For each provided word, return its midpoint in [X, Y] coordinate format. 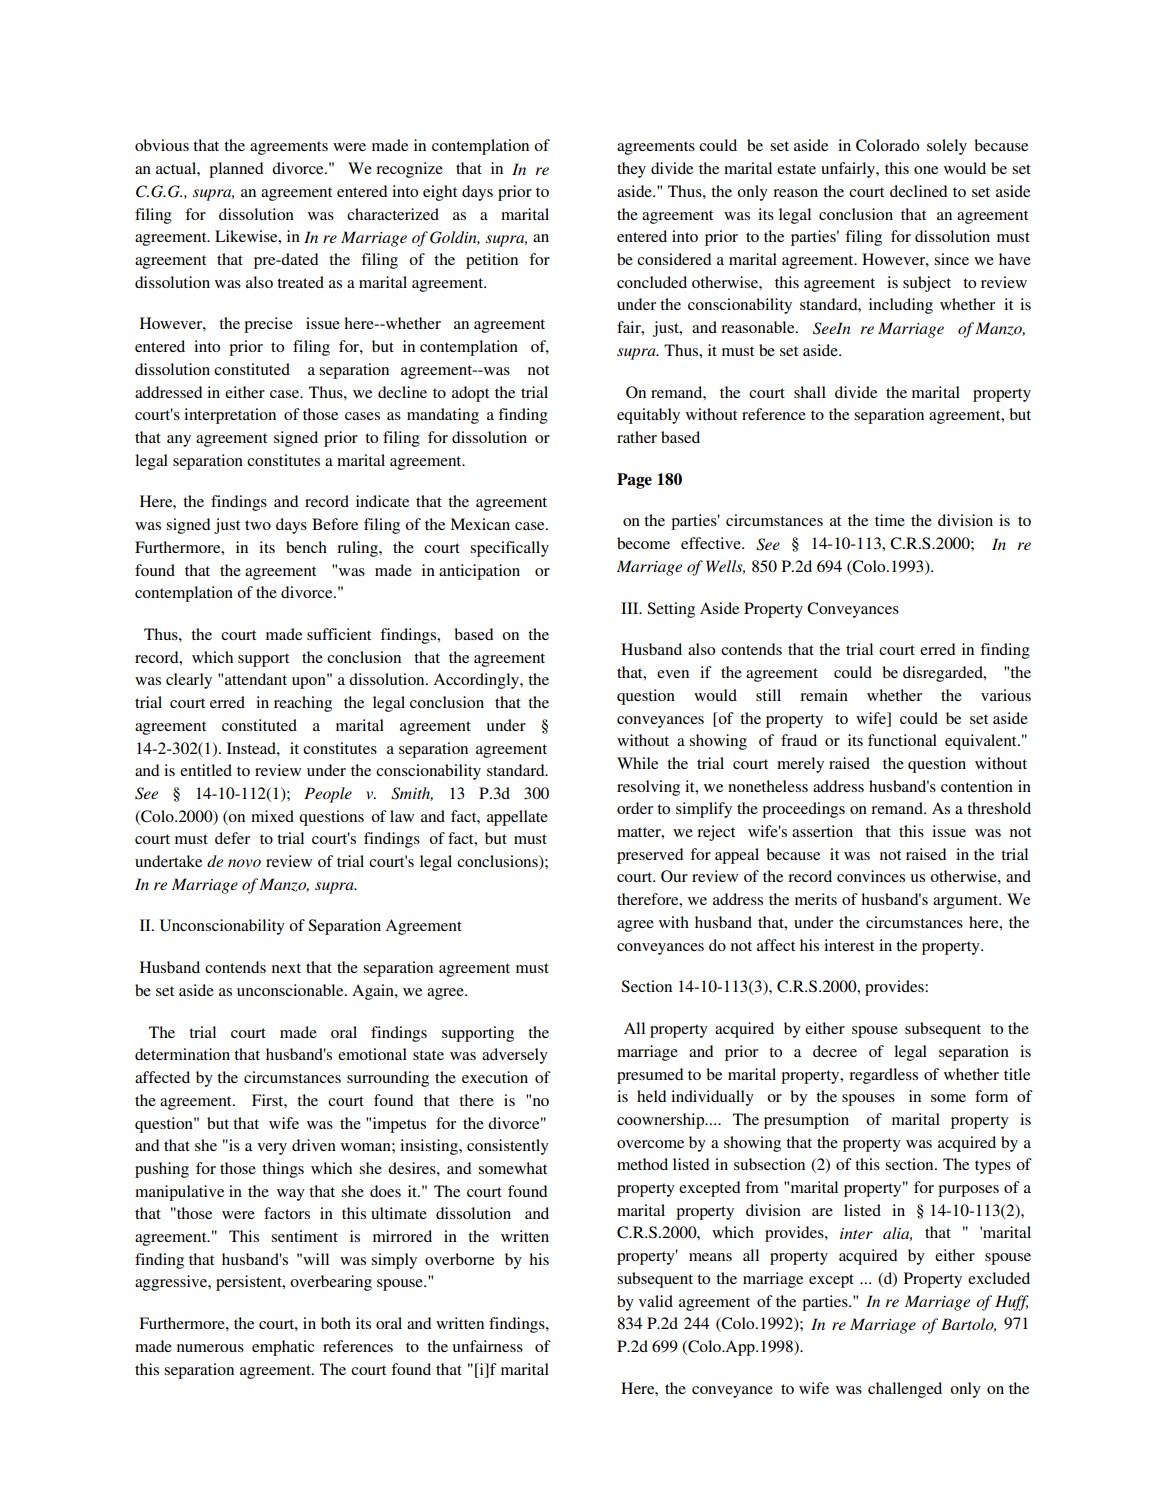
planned [236, 170]
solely [947, 147]
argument [966, 902]
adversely [515, 1056]
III [631, 608]
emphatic [283, 1348]
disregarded [944, 674]
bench [306, 547]
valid [656, 1301]
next [286, 968]
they [631, 170]
